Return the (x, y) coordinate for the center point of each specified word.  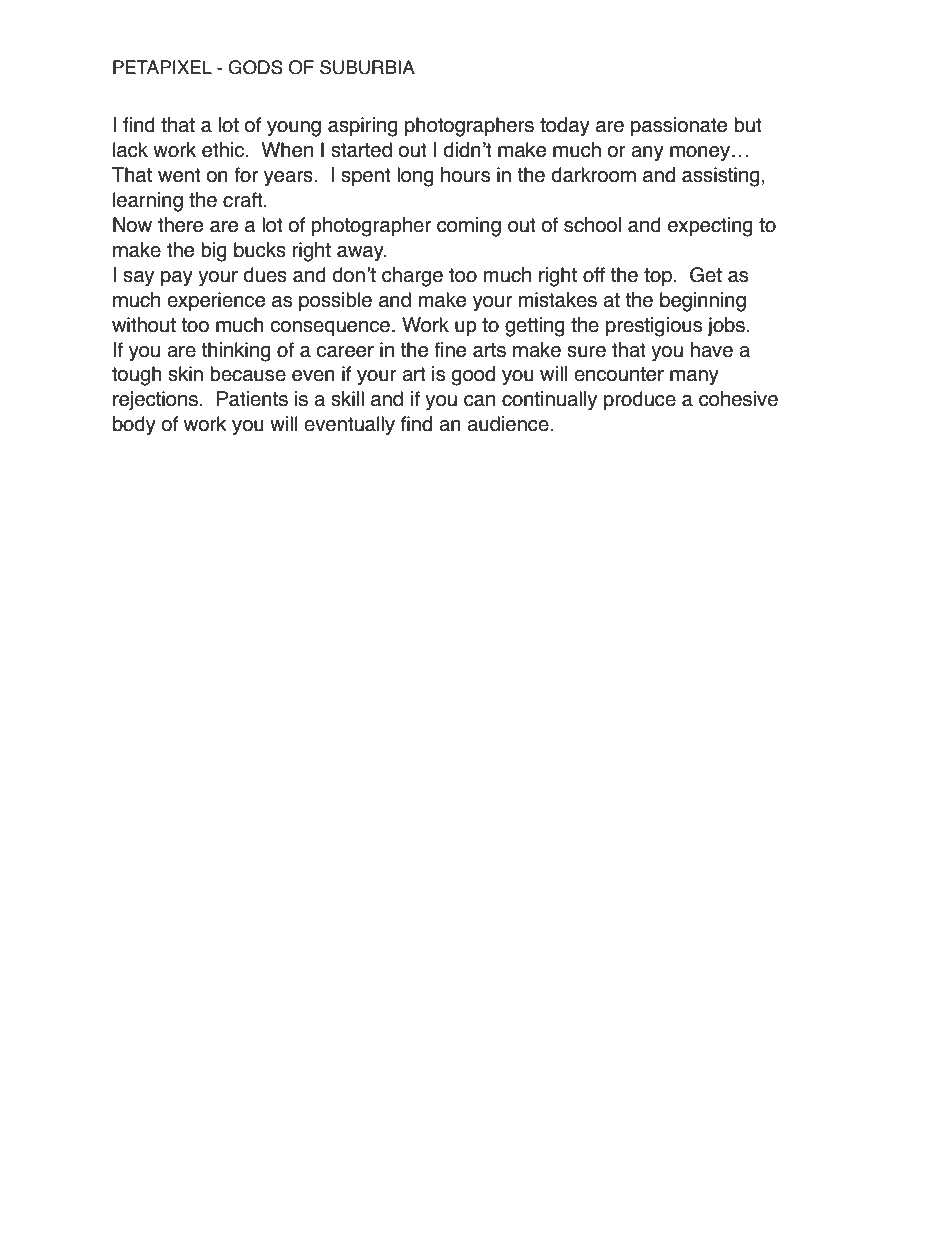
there (180, 225)
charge (412, 277)
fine (450, 350)
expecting (710, 227)
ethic (224, 150)
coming (469, 227)
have (712, 350)
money (700, 153)
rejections (155, 401)
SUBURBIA (367, 67)
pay (177, 278)
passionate (679, 126)
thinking (236, 352)
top (658, 277)
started (361, 150)
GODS (255, 67)
